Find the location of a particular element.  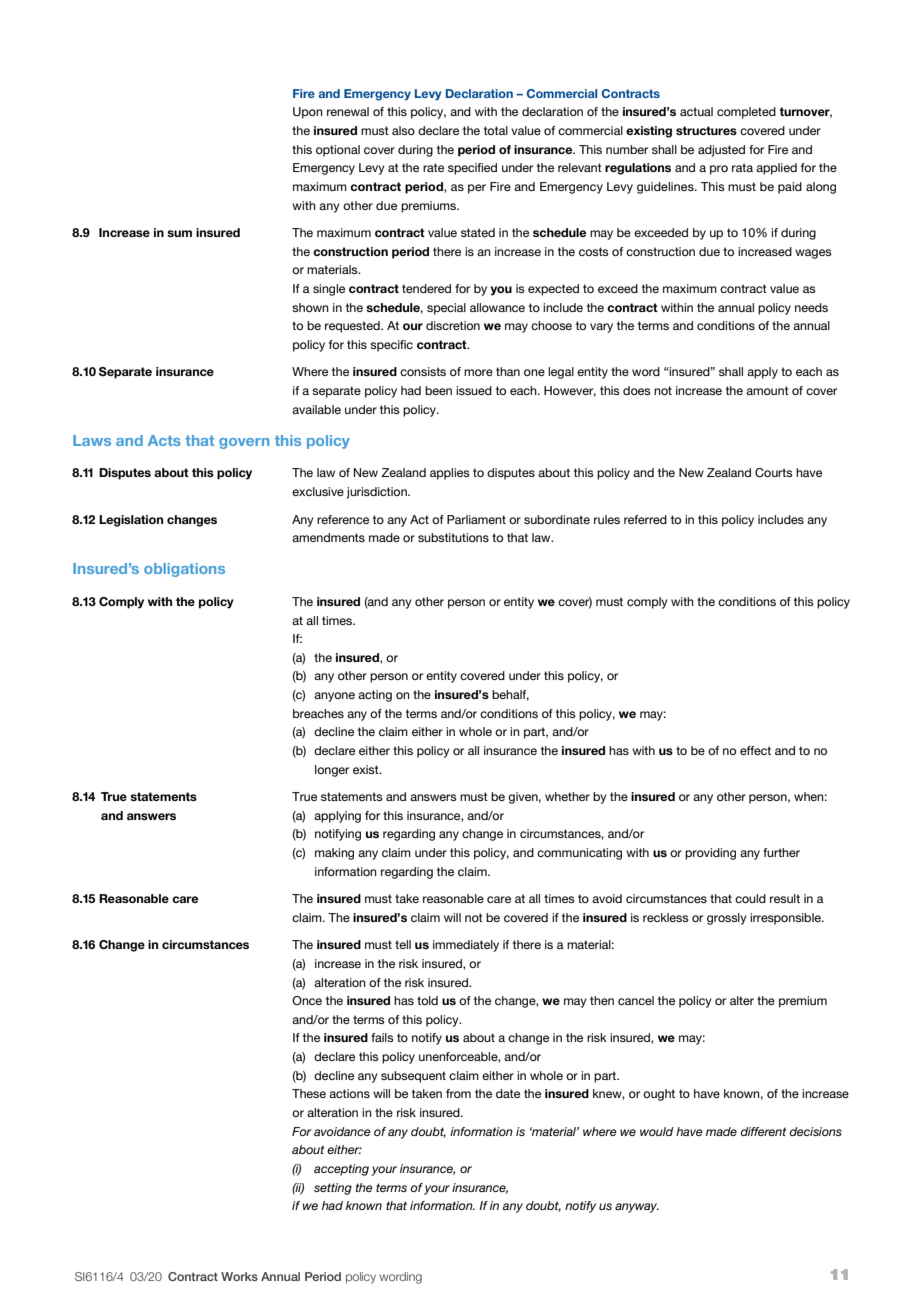

setting is located at coordinates (333, 1189).
